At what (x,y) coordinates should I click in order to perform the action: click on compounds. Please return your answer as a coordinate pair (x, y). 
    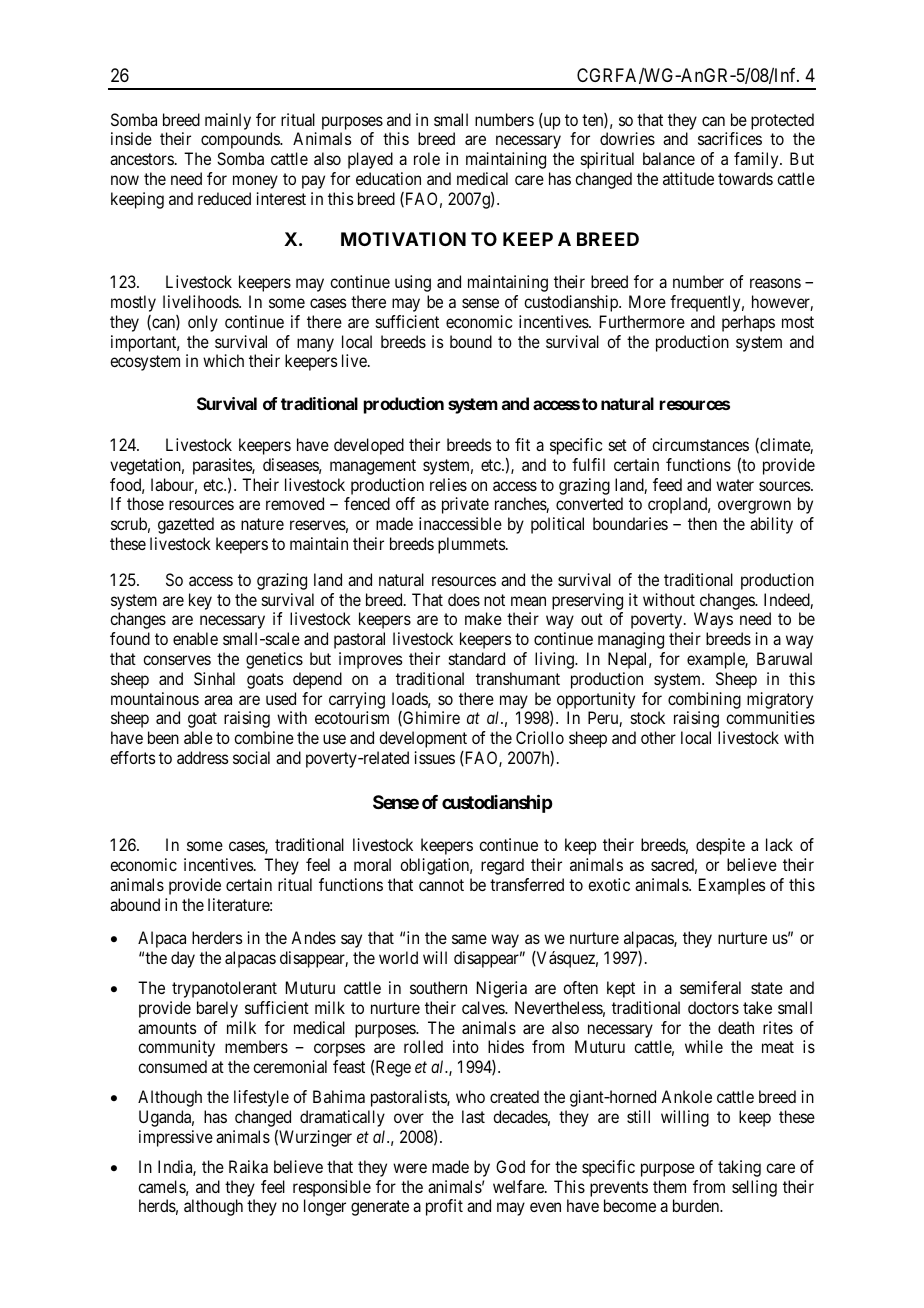
    Looking at the image, I should click on (241, 140).
